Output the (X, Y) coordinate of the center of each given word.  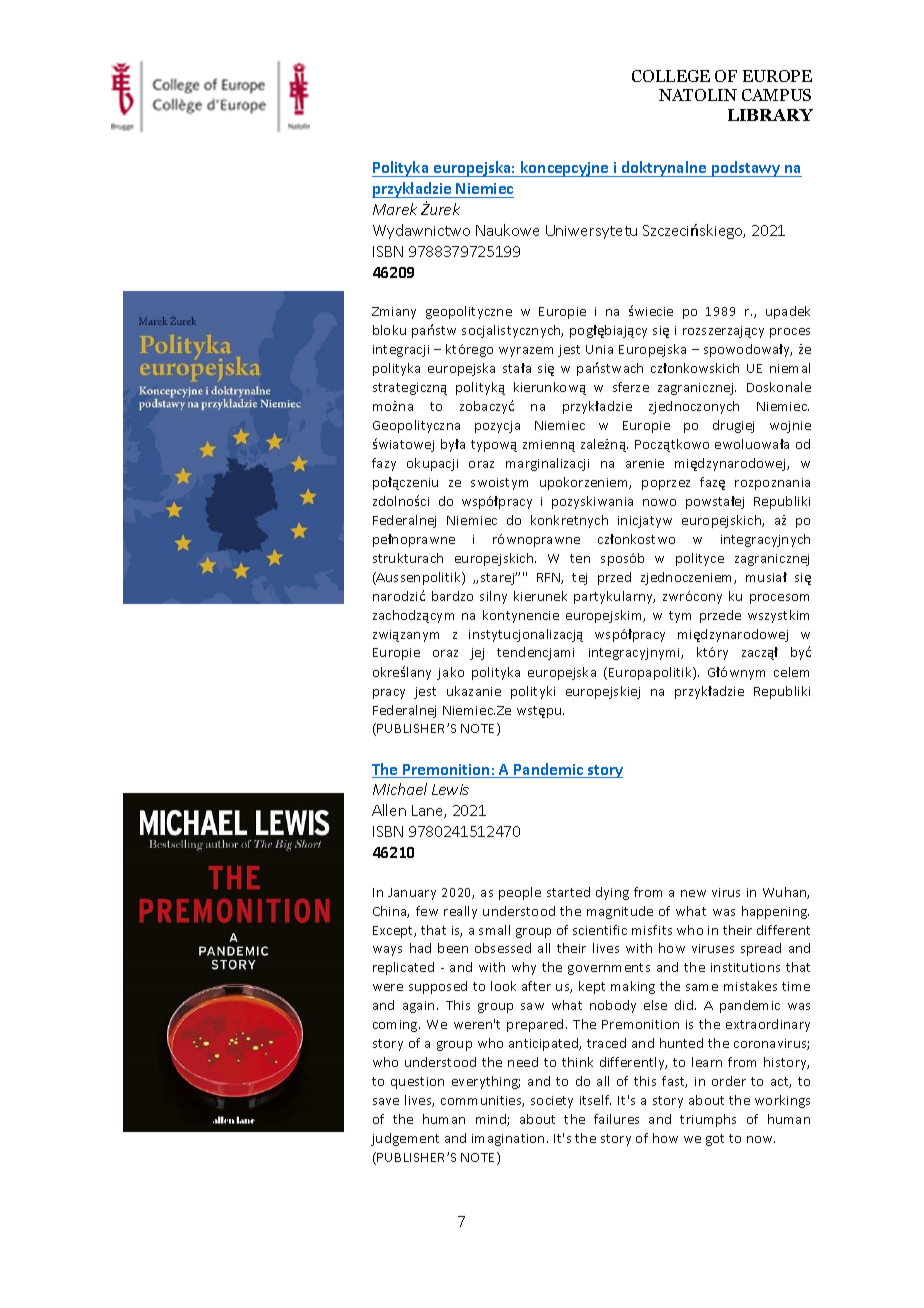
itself (595, 1100)
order (729, 1081)
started (568, 892)
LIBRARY (770, 115)
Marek (395, 209)
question (417, 1083)
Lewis (450, 789)
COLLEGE (671, 76)
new (693, 893)
